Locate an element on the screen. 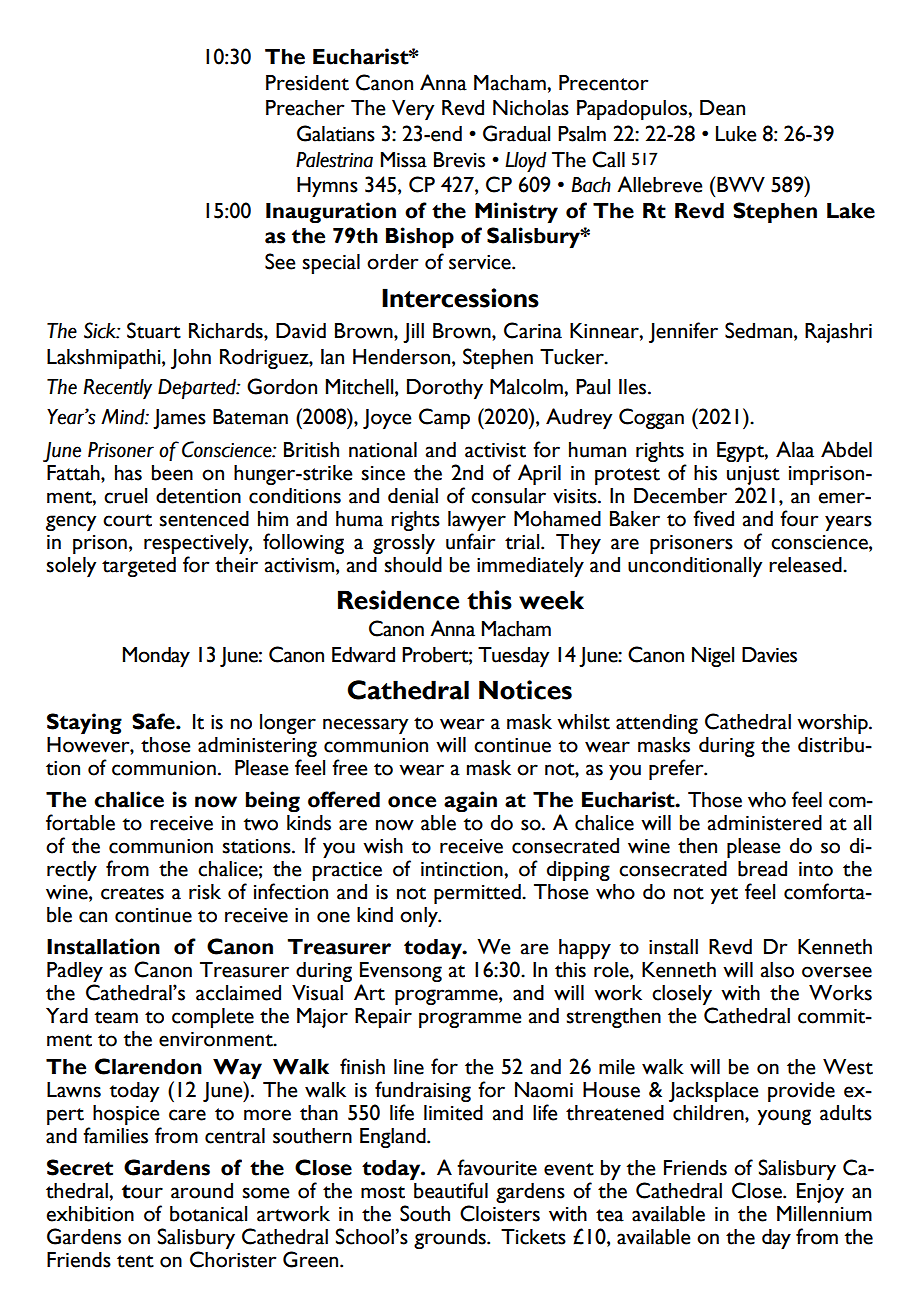 Image resolution: width=924 pixels, height=1313 pixels. Preacher is located at coordinates (305, 108).
